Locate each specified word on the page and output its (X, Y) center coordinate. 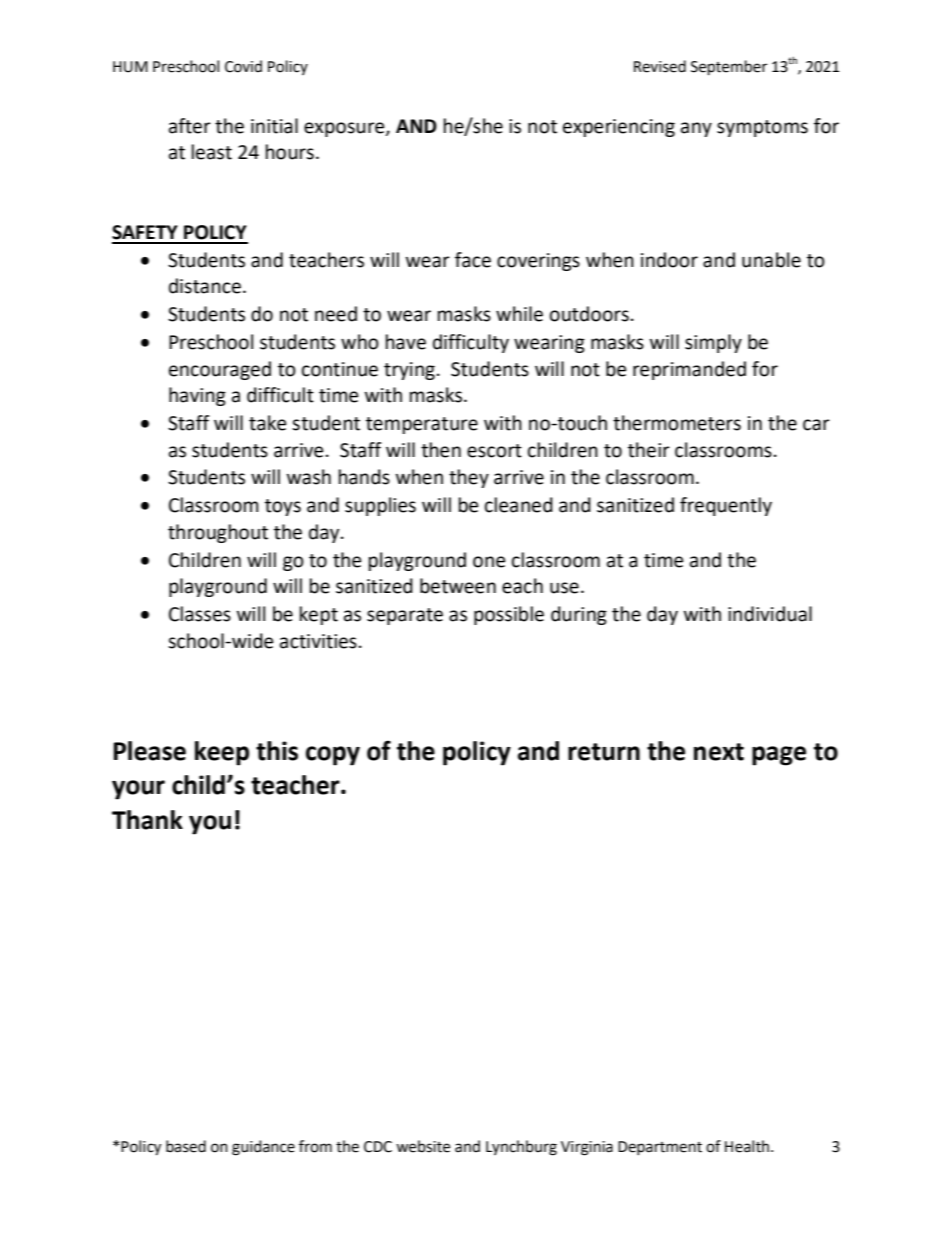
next (719, 752)
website (423, 1146)
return (604, 752)
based (186, 1146)
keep (222, 753)
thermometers (677, 423)
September (729, 68)
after (190, 126)
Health (748, 1146)
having (197, 396)
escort (494, 451)
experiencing (619, 128)
